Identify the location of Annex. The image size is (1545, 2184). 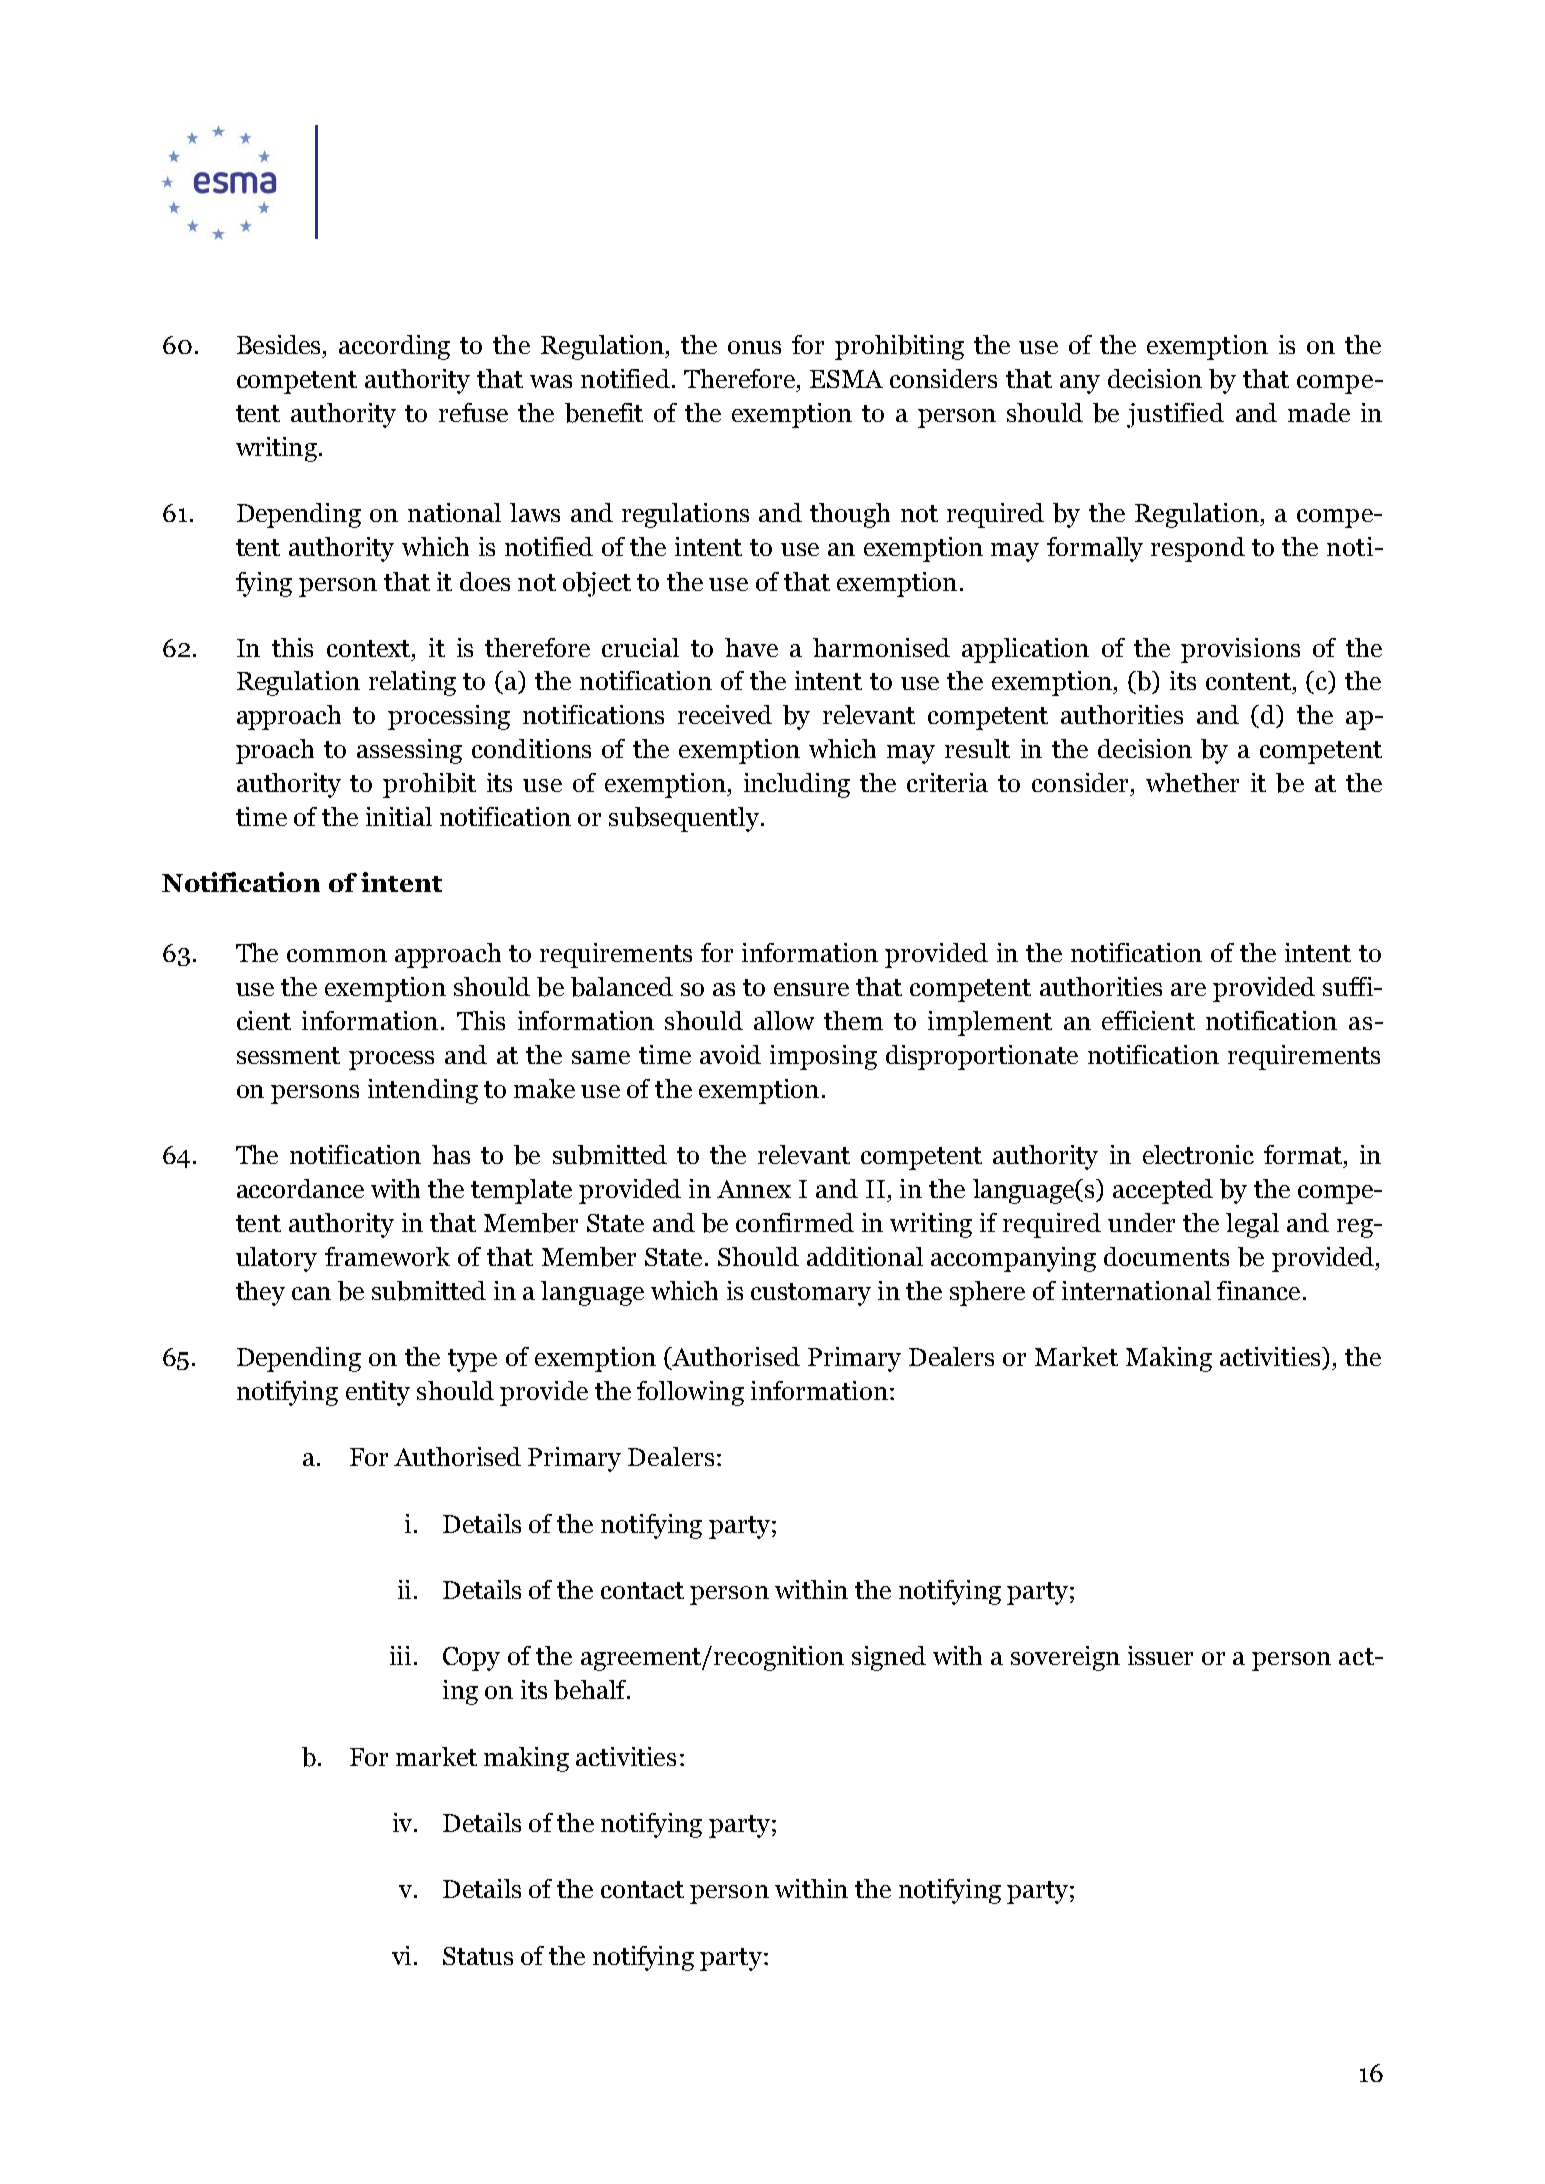
(754, 1189).
